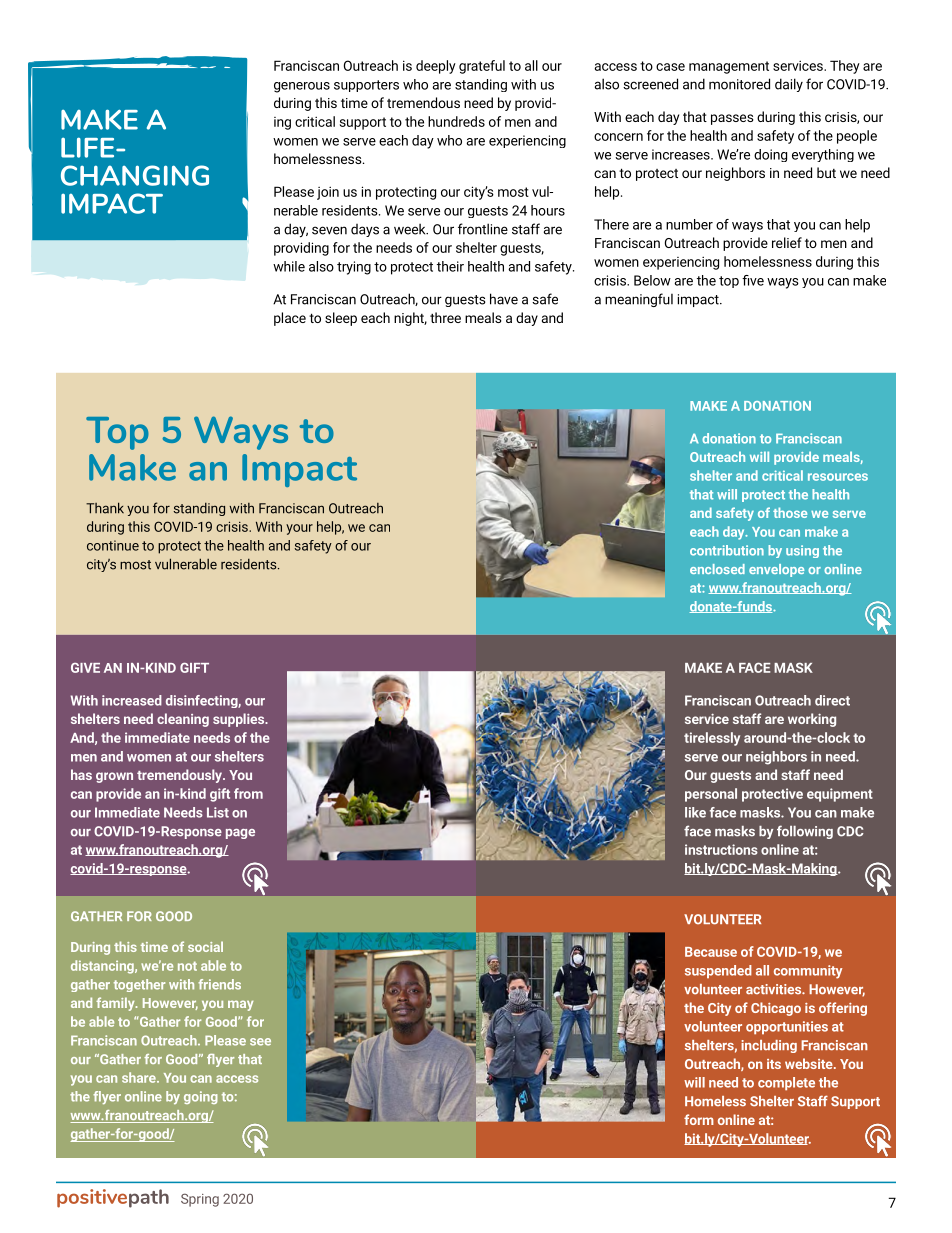 This screenshot has height=1233, width=952. Describe the element at coordinates (290, 319) in the screenshot. I see `place` at that location.
